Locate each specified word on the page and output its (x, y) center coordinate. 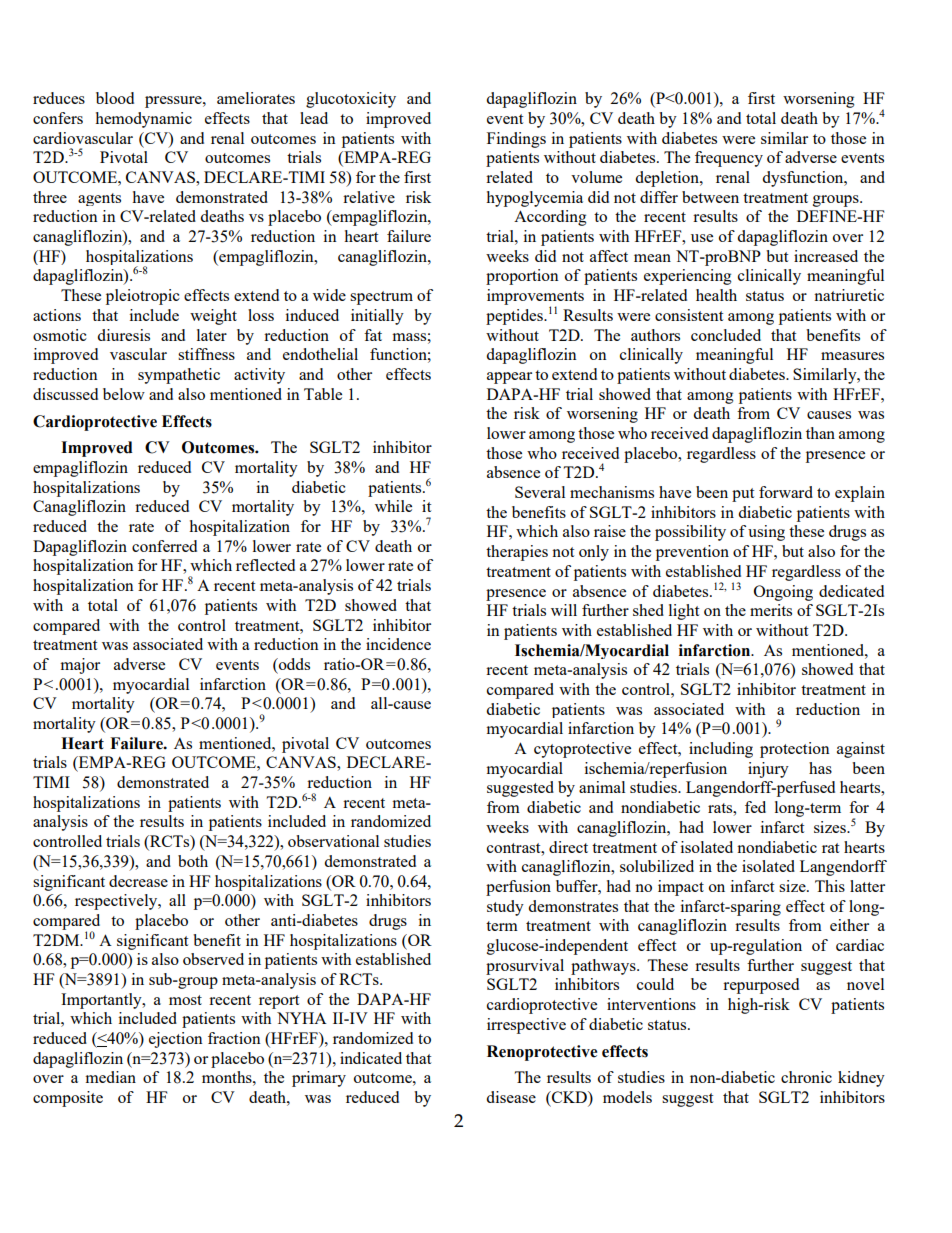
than (820, 433)
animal (602, 787)
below (124, 394)
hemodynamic (143, 120)
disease (511, 1097)
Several (540, 492)
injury (768, 770)
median (110, 1077)
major (80, 666)
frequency (729, 159)
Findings (516, 140)
